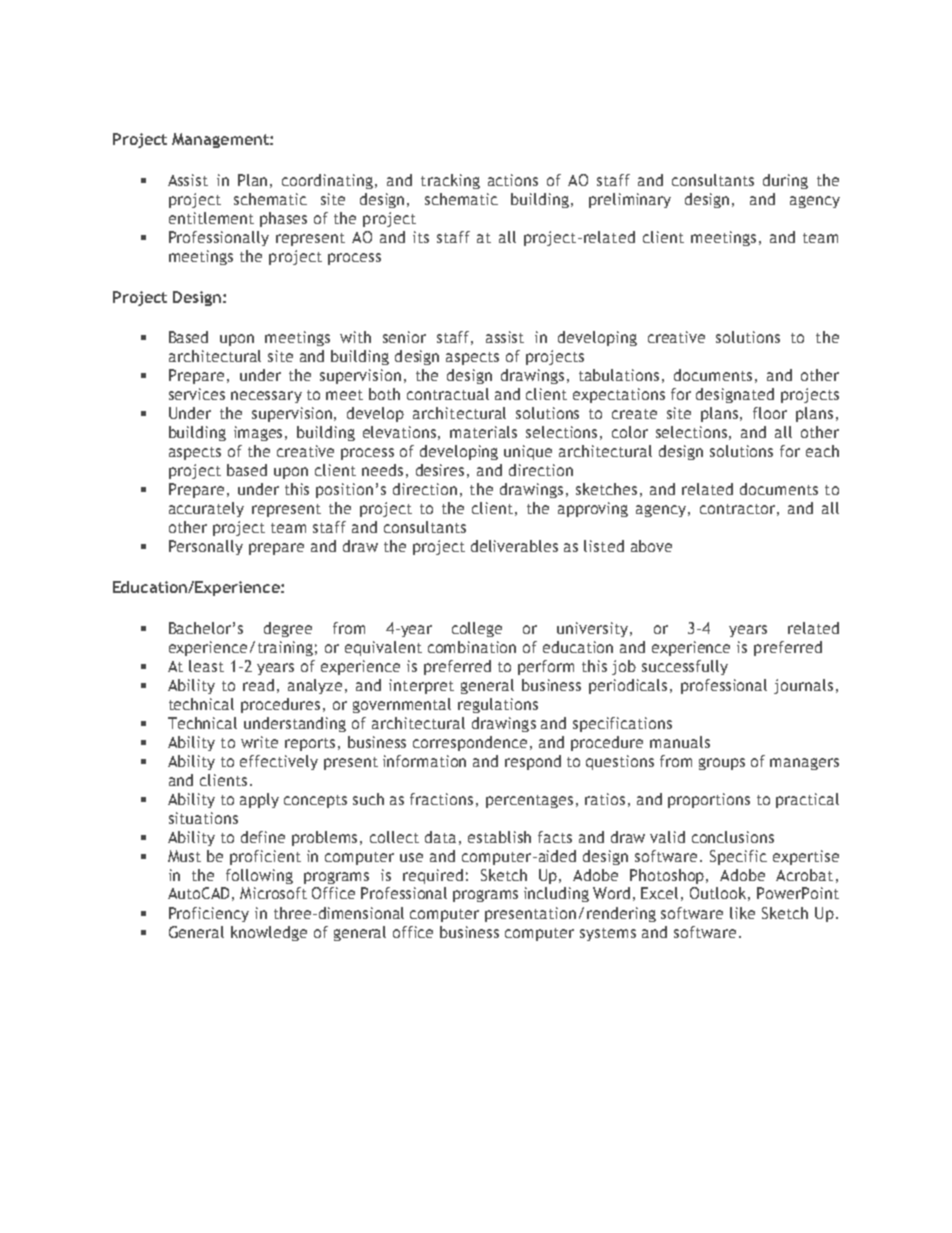  Describe the element at coordinates (273, 893) in the document. I see `Microsoft` at that location.
